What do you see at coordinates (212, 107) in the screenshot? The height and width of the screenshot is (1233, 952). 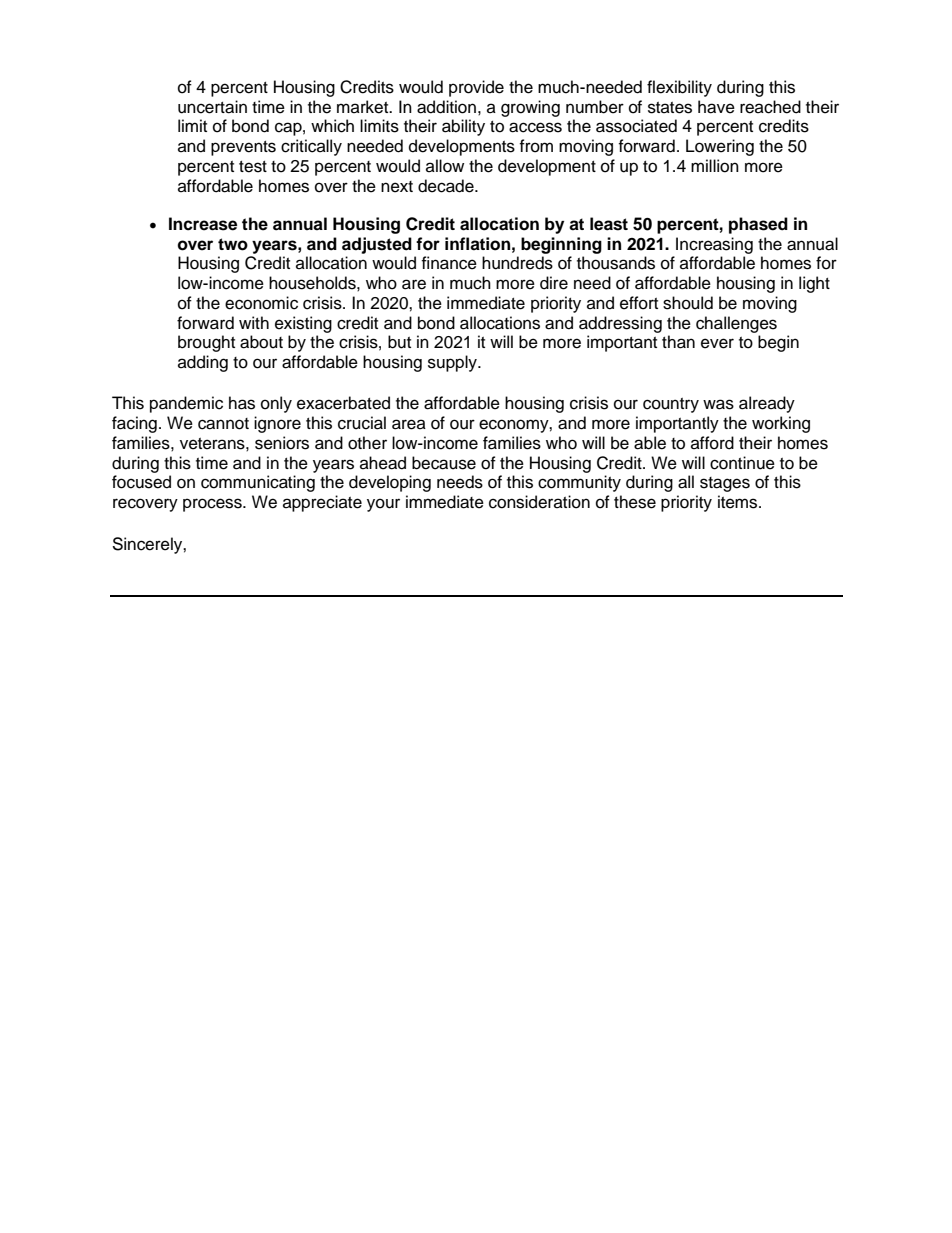 I see `uncertain` at bounding box center [212, 107].
